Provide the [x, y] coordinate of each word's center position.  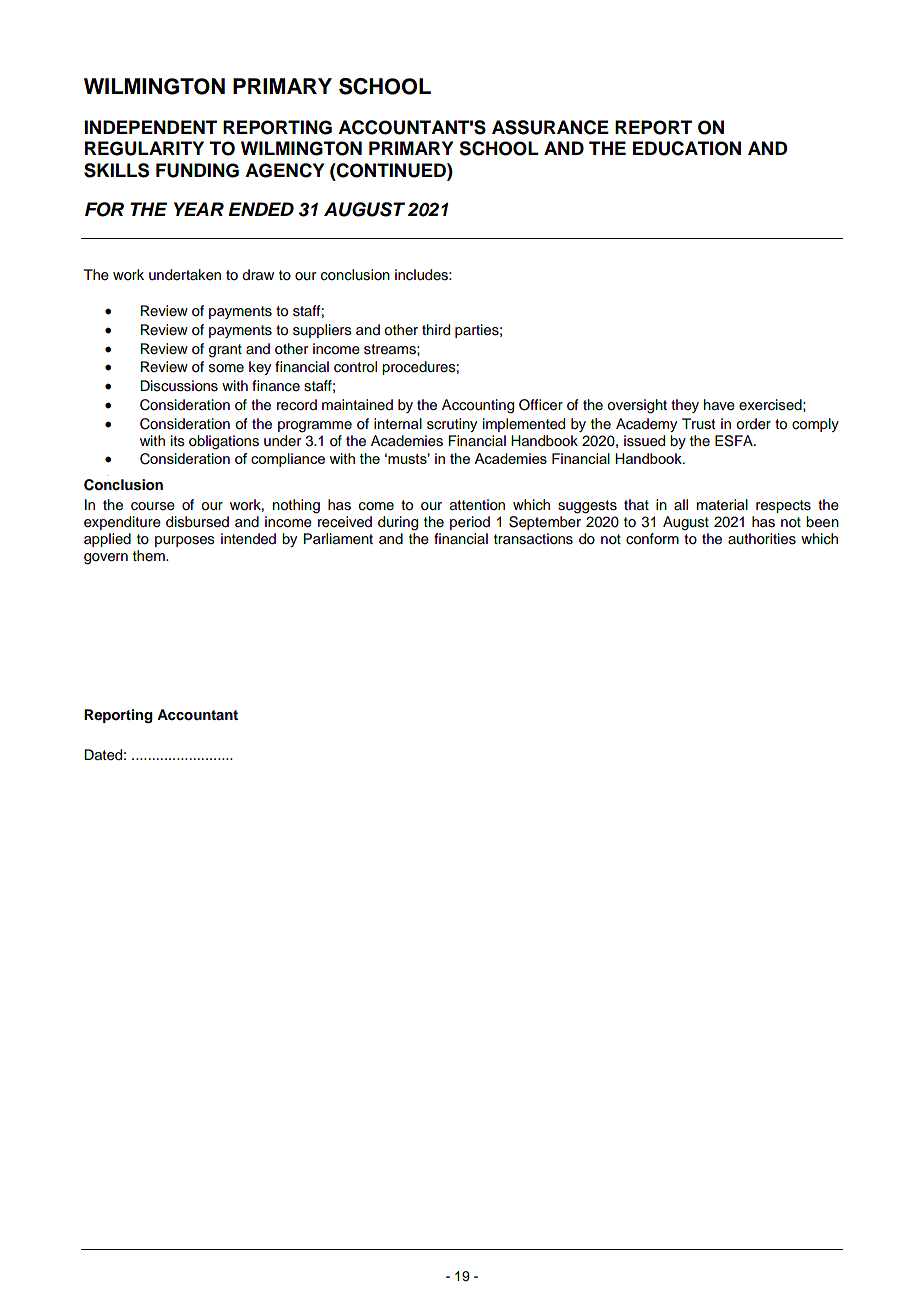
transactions [533, 539]
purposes [185, 541]
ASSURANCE [550, 127]
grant [225, 351]
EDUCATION [687, 148]
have [719, 405]
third [436, 330]
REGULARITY [144, 148]
